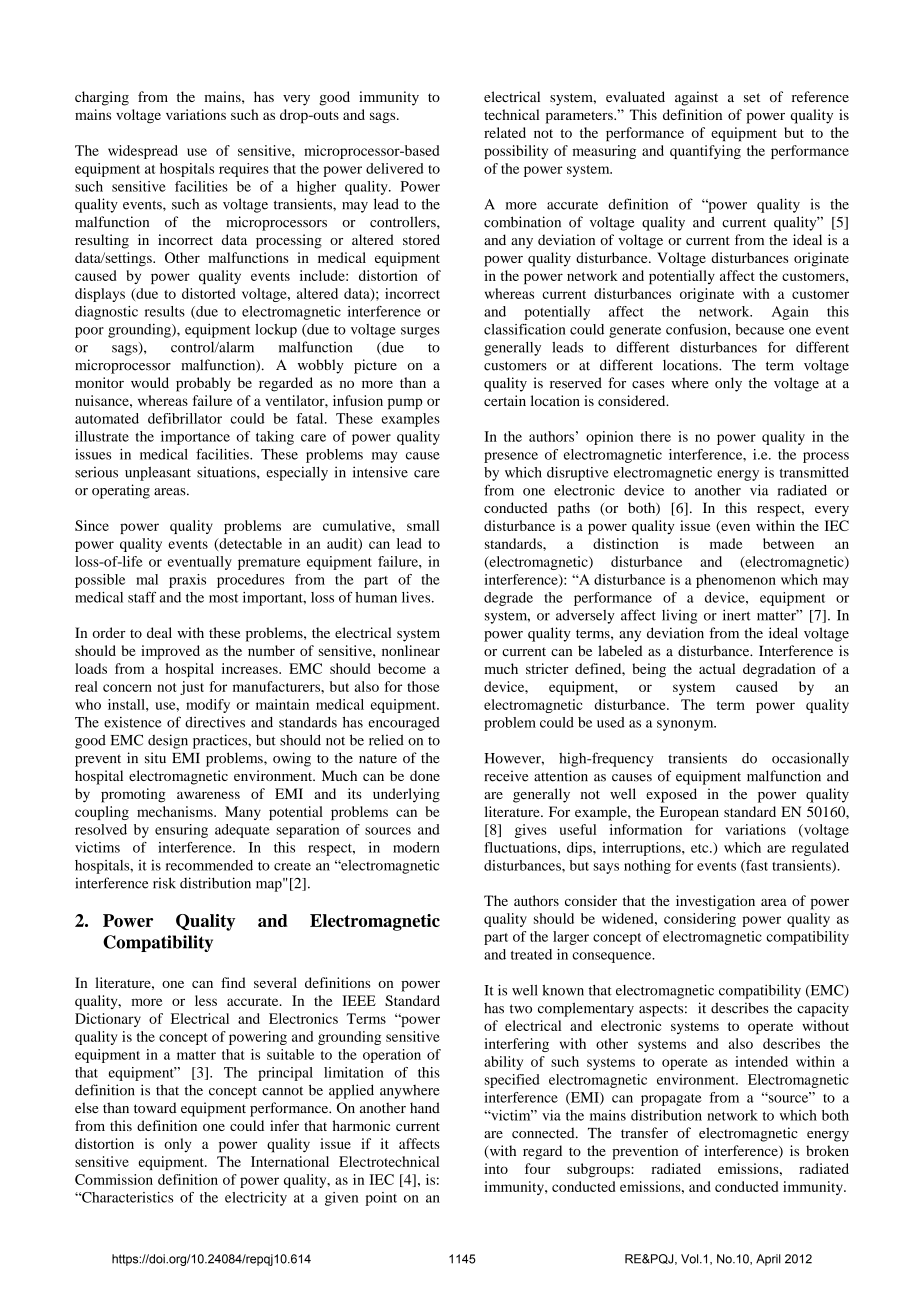 This screenshot has height=1308, width=924. What do you see at coordinates (192, 688) in the screenshot?
I see `just` at bounding box center [192, 688].
